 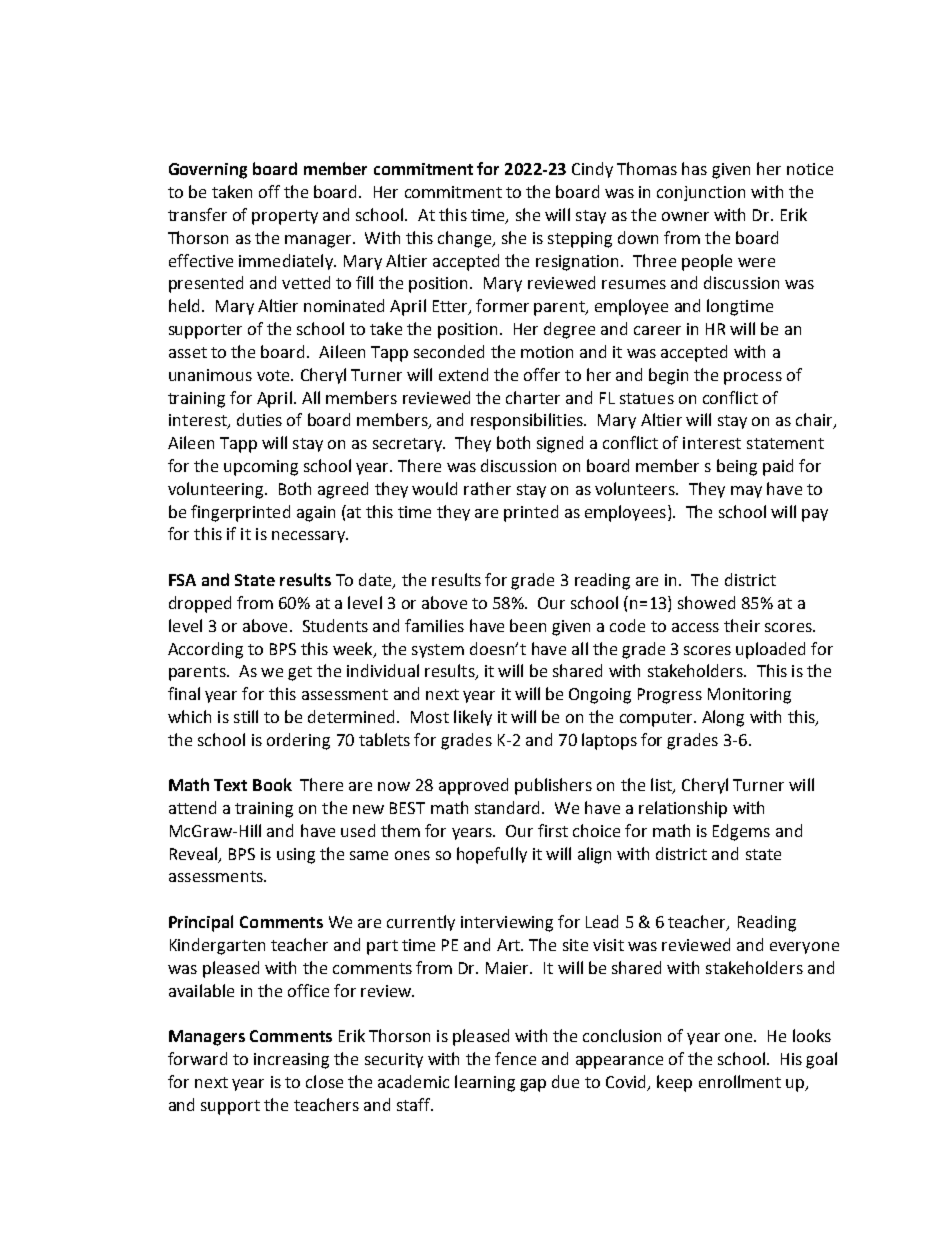 I want to click on approved, so click(x=473, y=786).
